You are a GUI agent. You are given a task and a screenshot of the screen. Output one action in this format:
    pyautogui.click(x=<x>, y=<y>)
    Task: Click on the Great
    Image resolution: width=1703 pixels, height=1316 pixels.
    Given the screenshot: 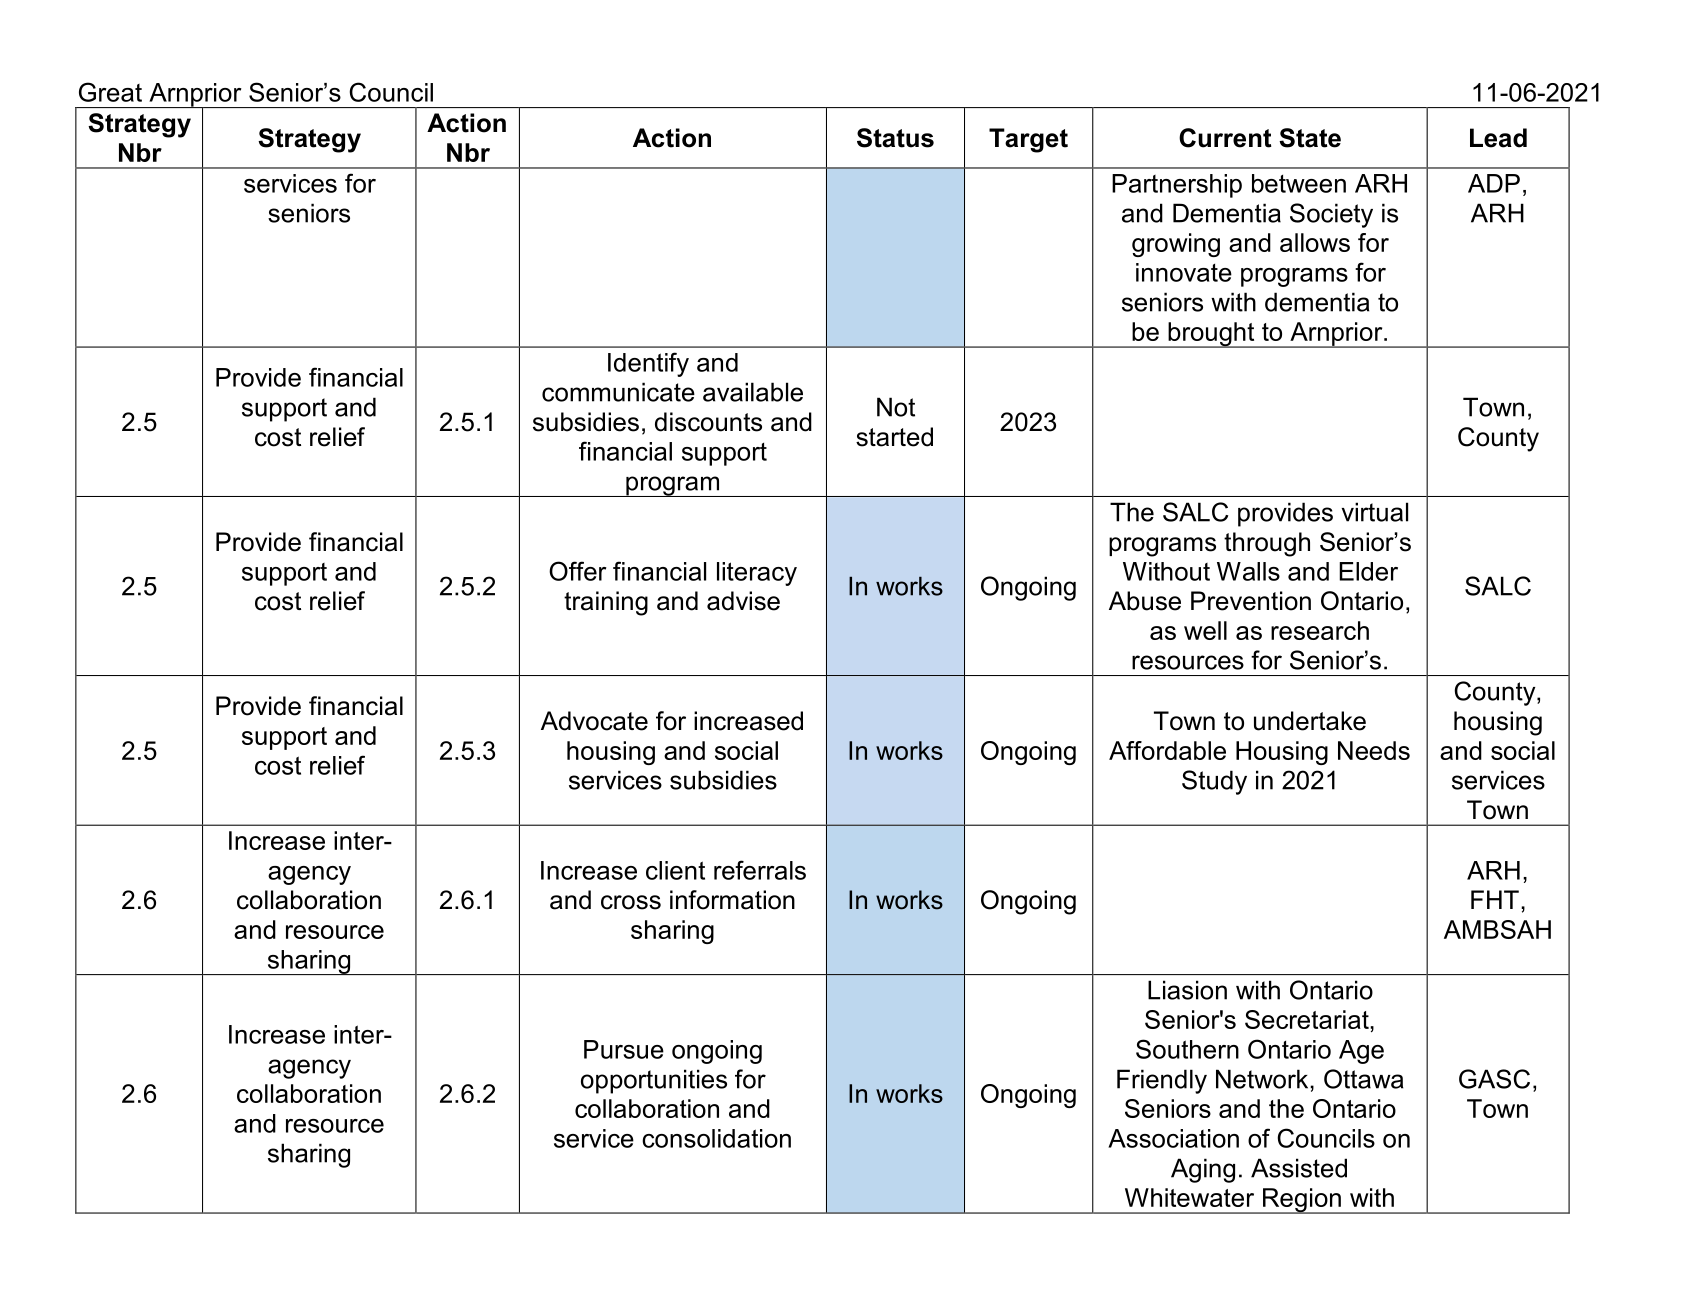 What is the action you would take?
    pyautogui.click(x=110, y=92)
